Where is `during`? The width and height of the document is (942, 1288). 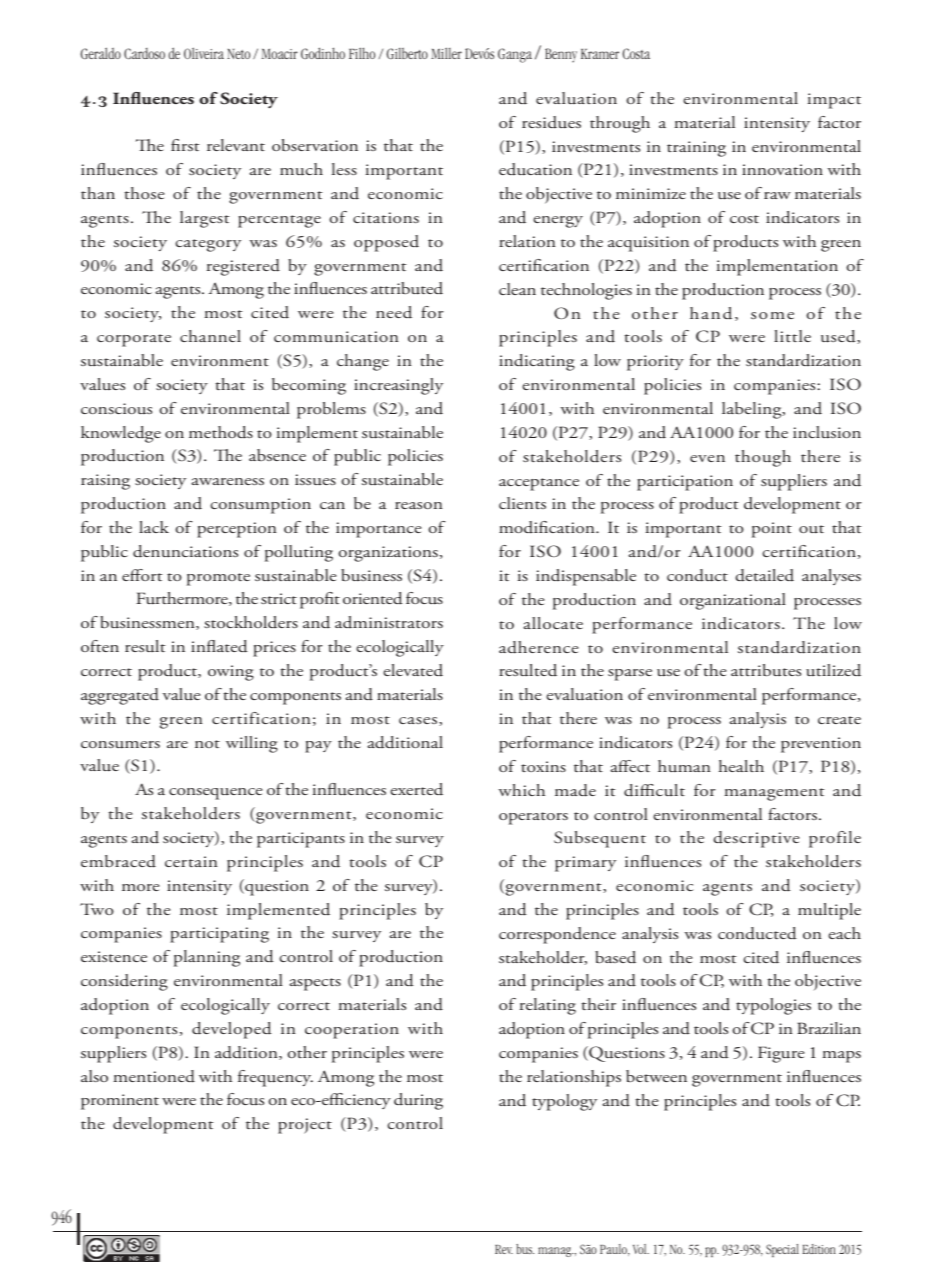 during is located at coordinates (418, 1101).
